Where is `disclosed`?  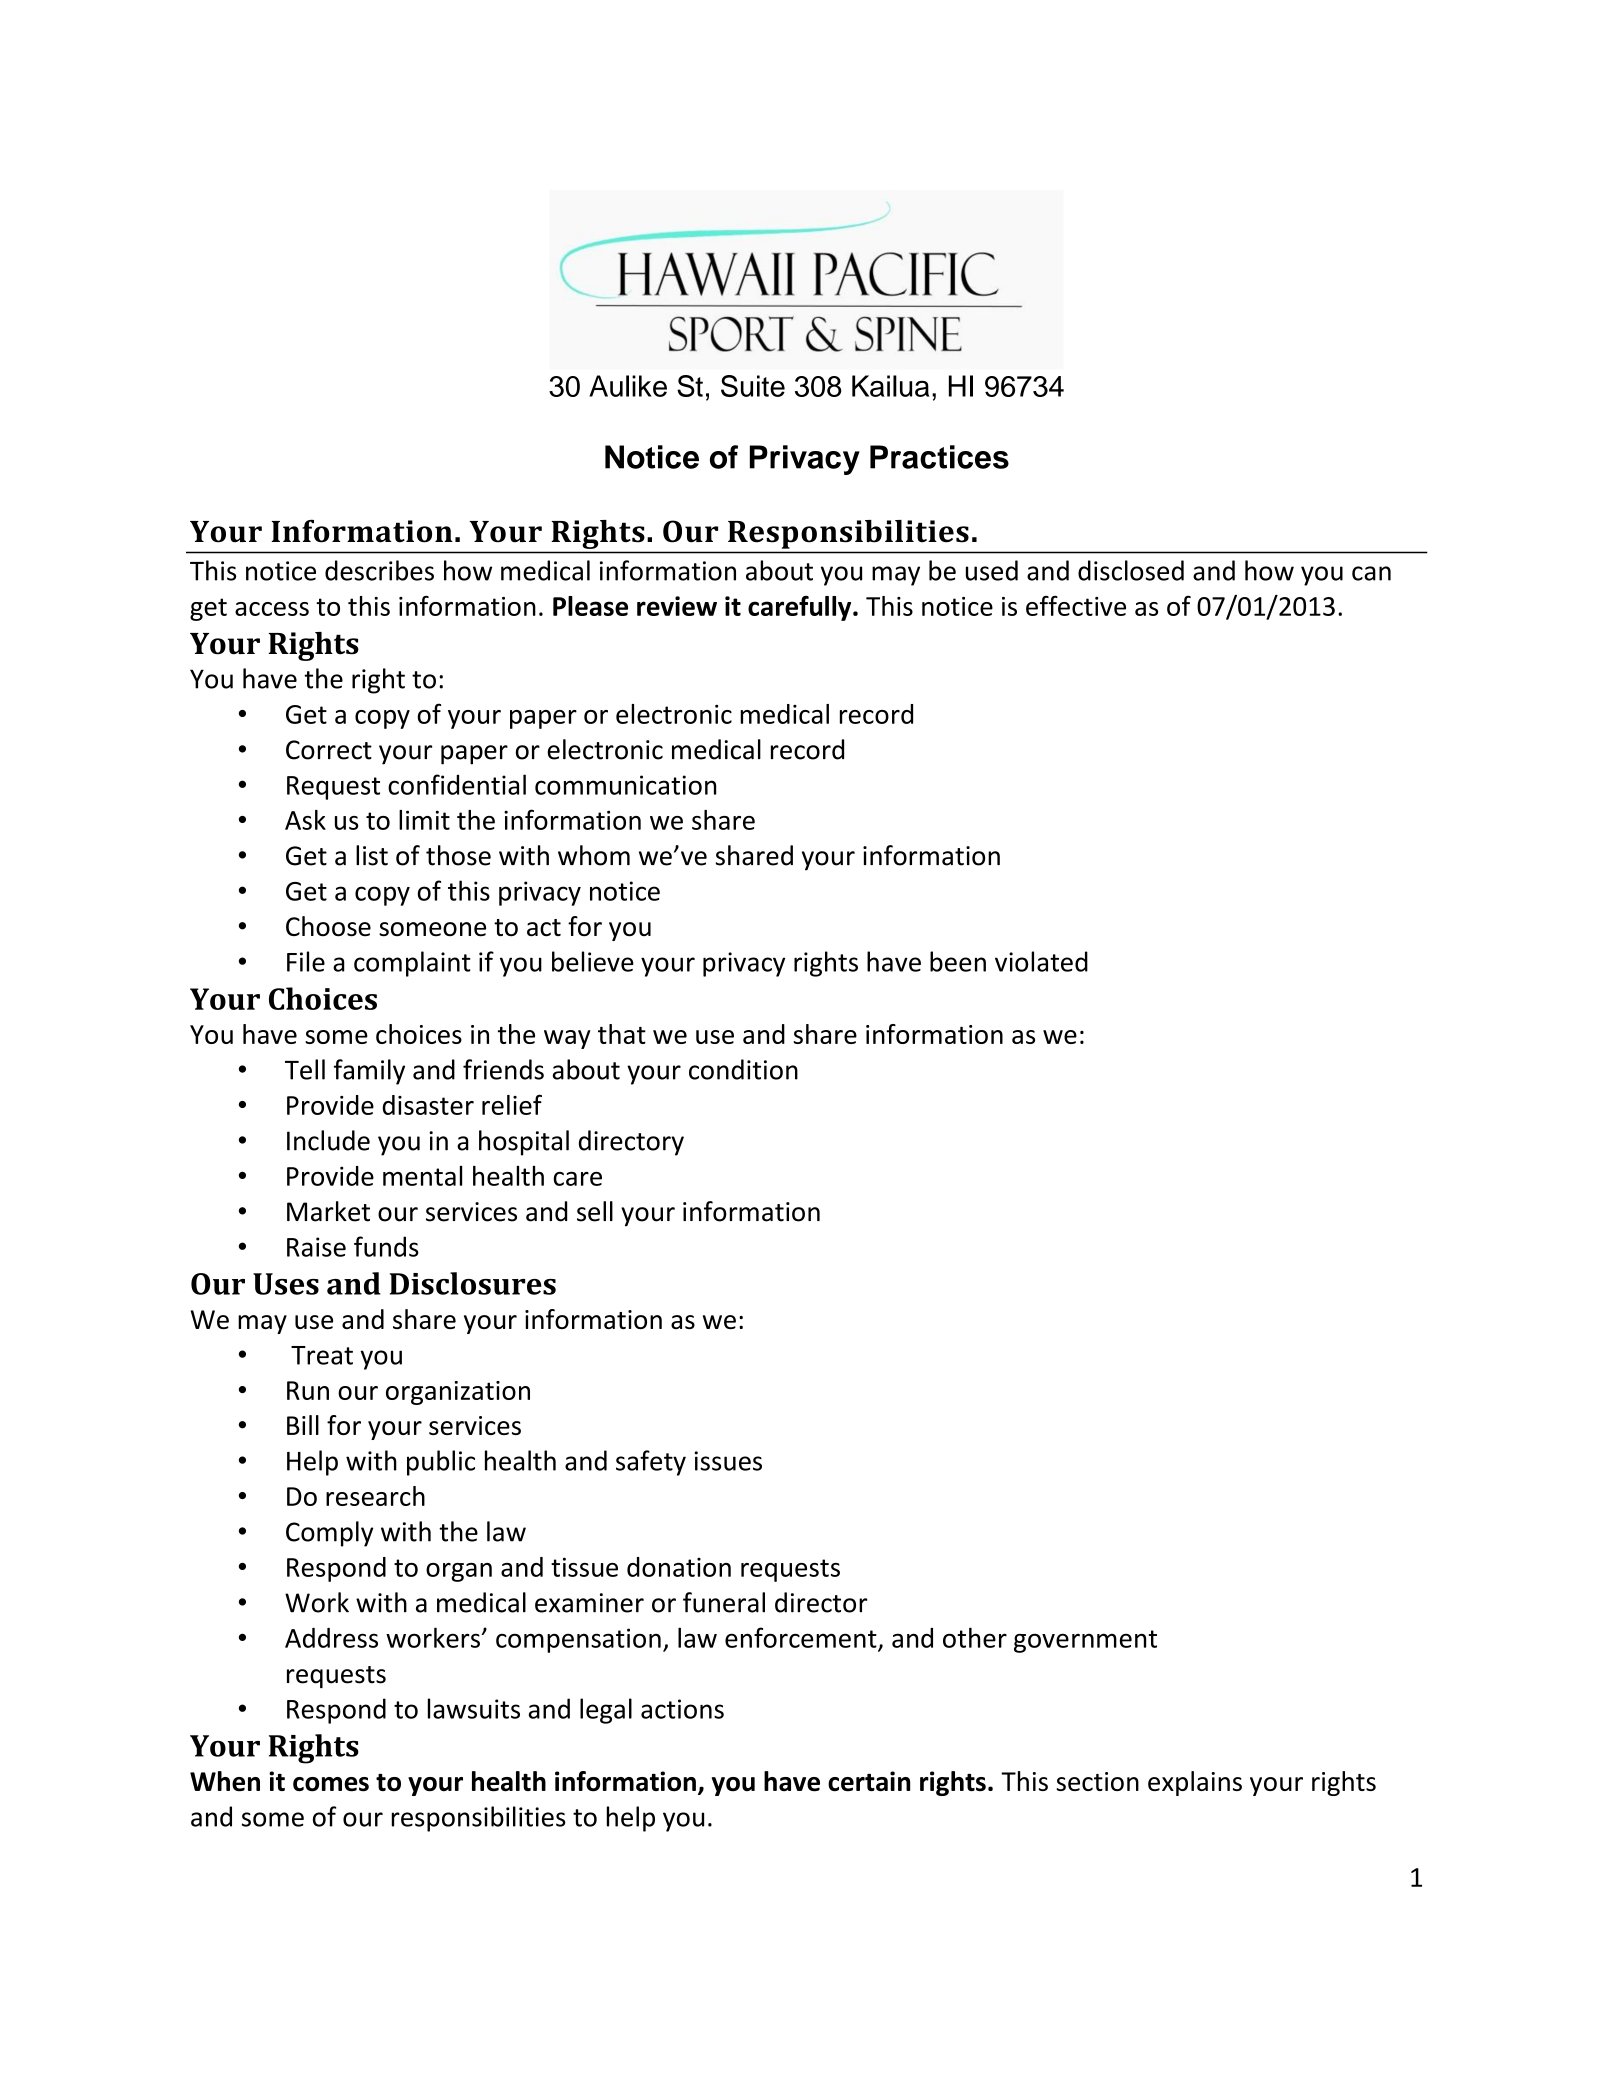
disclosed is located at coordinates (1131, 570).
